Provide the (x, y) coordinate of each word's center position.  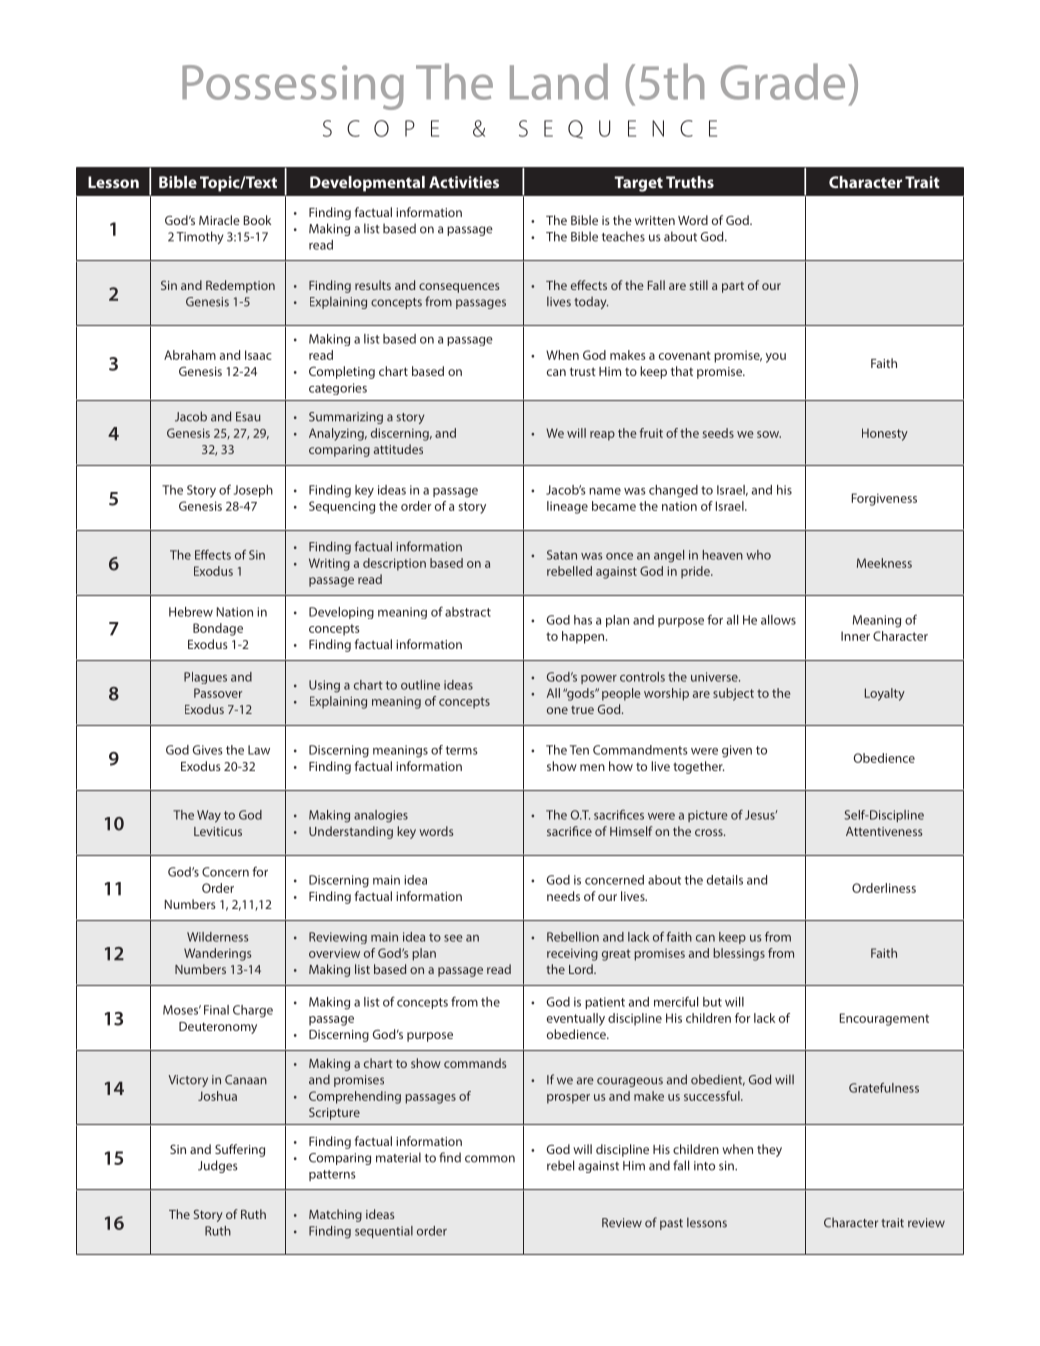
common (490, 1159)
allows (778, 620)
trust (583, 371)
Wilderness (218, 937)
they (769, 1150)
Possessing (293, 87)
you (776, 358)
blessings (739, 954)
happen (584, 637)
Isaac (258, 355)
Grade (783, 81)
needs (563, 896)
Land (559, 81)
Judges (218, 1166)
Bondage (218, 629)
